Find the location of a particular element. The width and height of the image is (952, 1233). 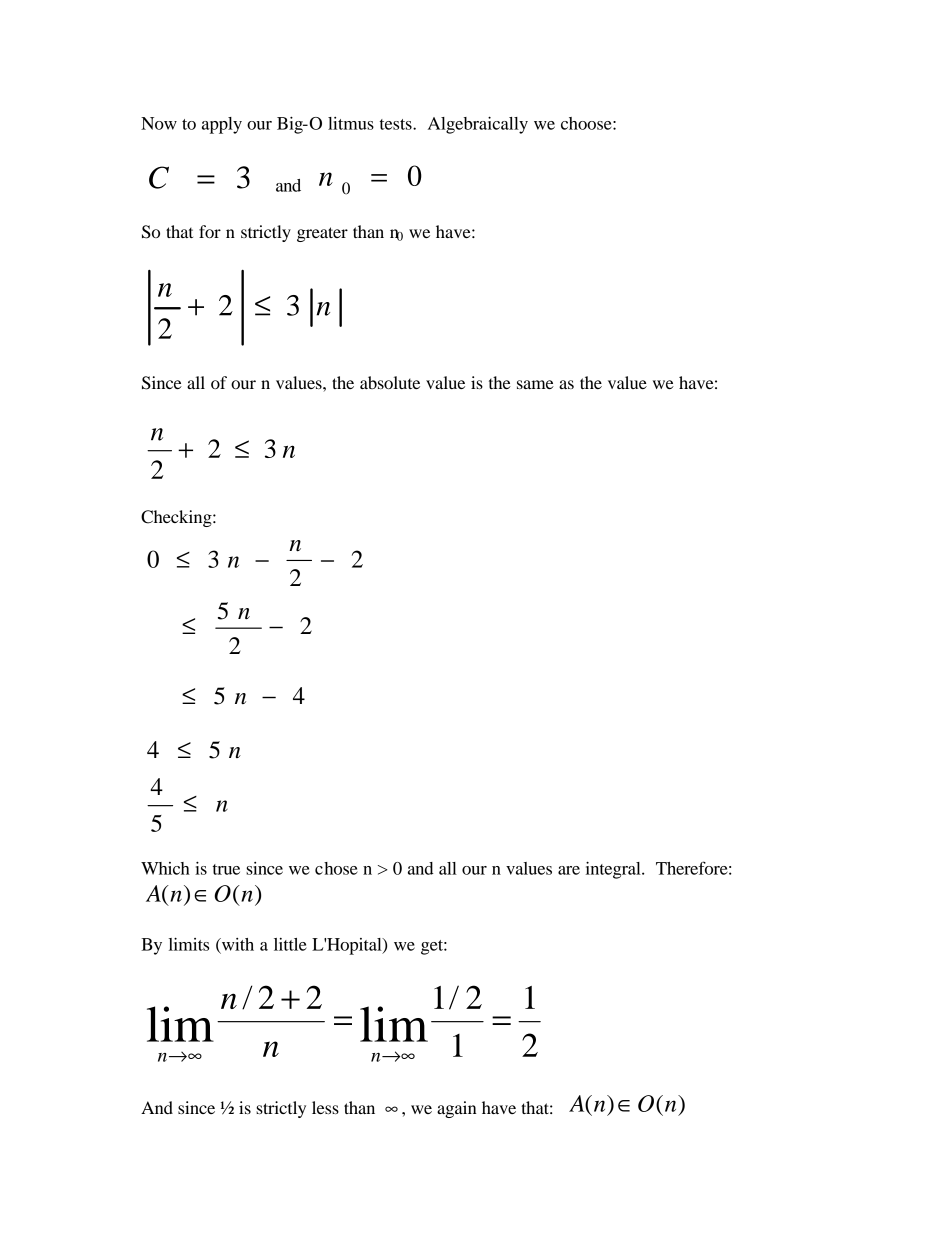

less is located at coordinates (325, 1107).
